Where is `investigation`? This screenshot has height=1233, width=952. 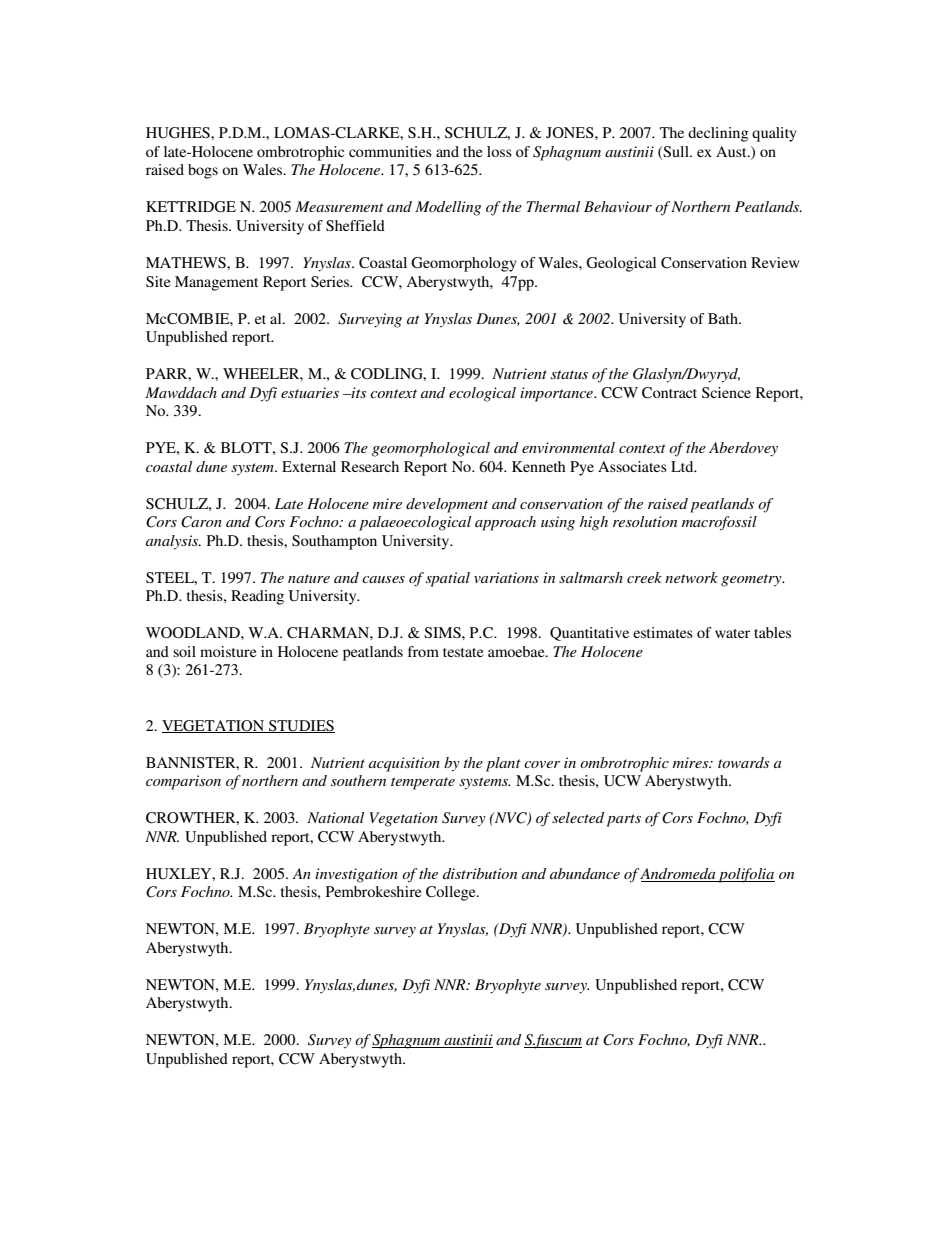
investigation is located at coordinates (356, 875).
